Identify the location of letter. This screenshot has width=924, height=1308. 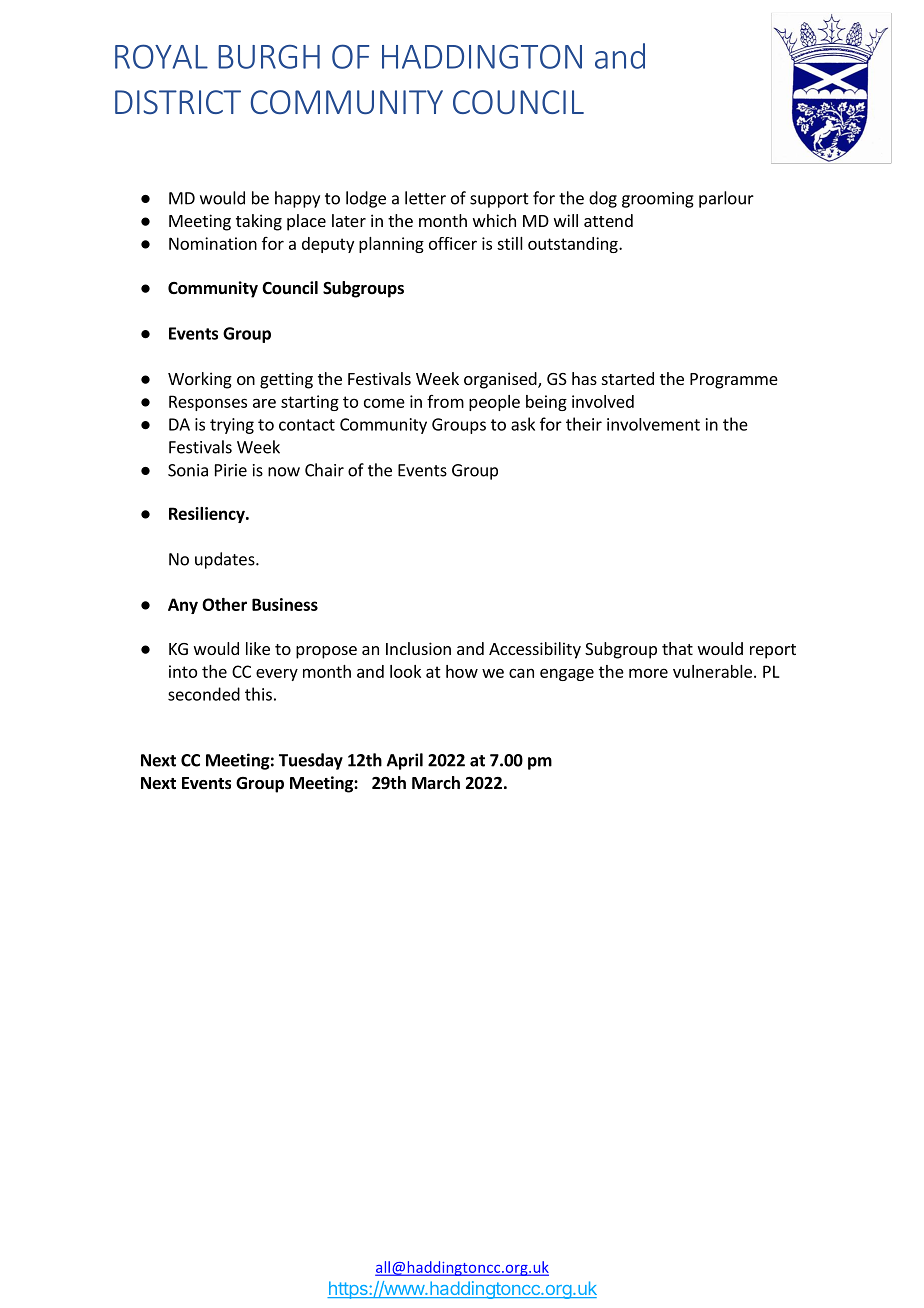
(425, 198).
